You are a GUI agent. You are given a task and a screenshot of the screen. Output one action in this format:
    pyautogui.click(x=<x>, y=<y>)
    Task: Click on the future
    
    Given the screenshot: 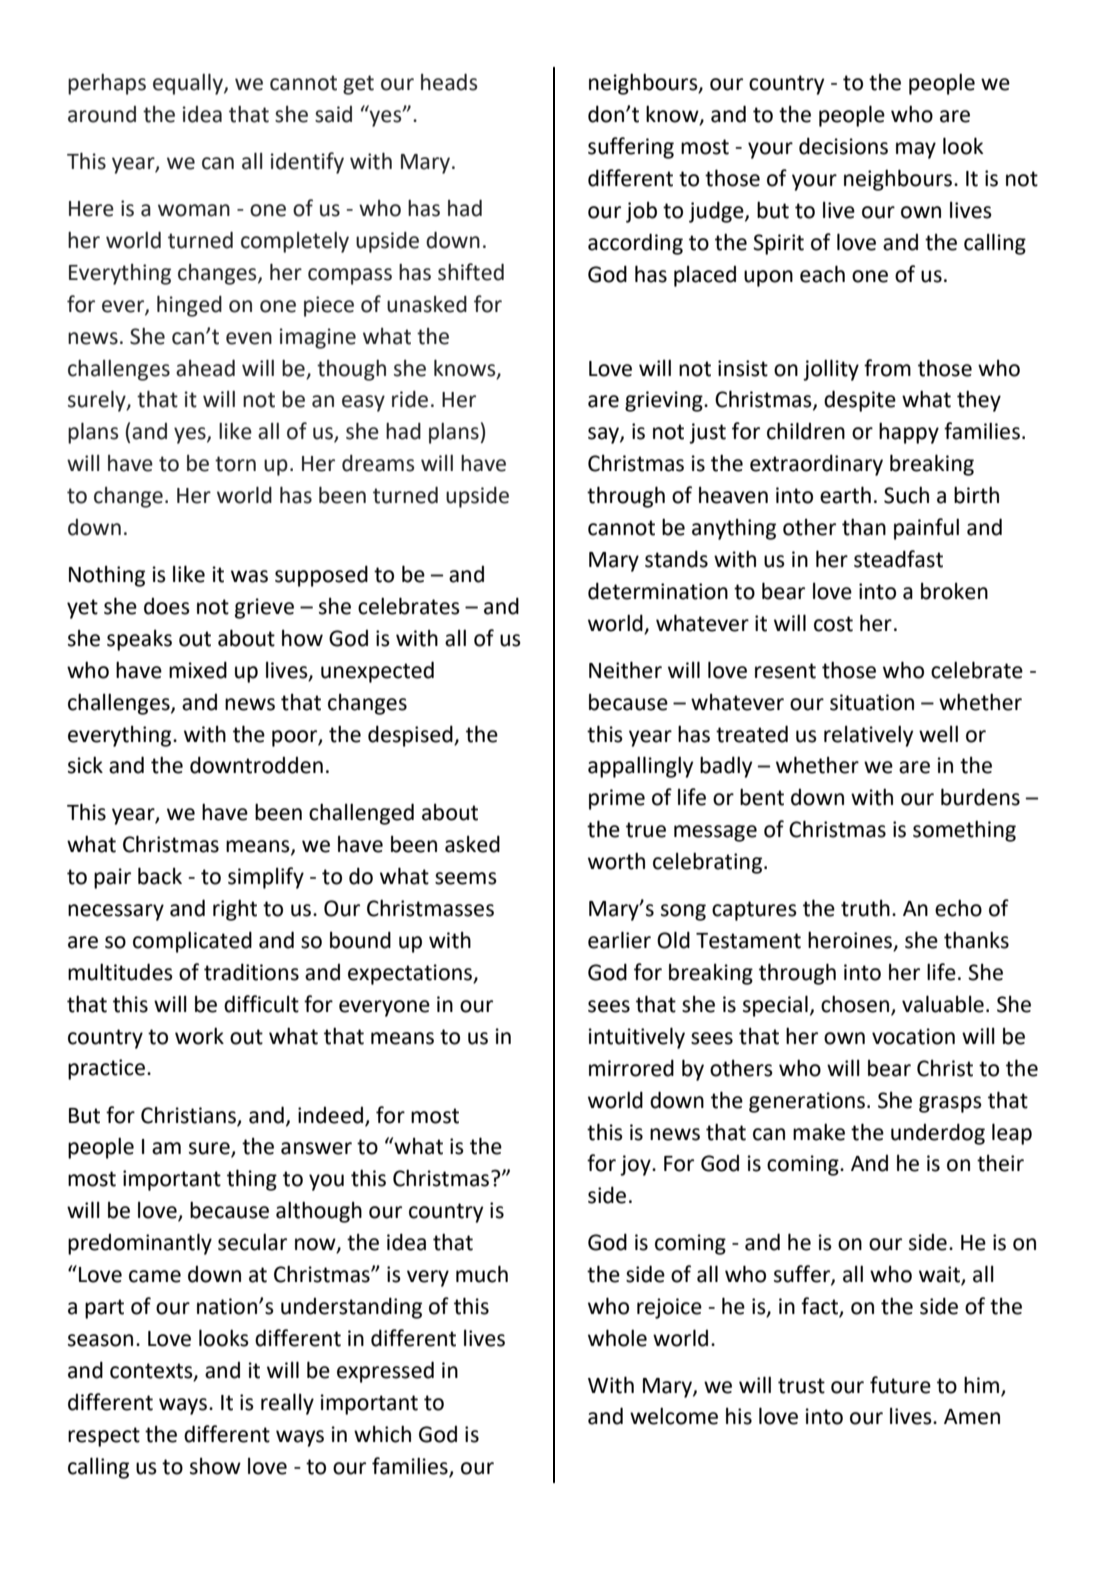 What is the action you would take?
    pyautogui.click(x=900, y=1385)
